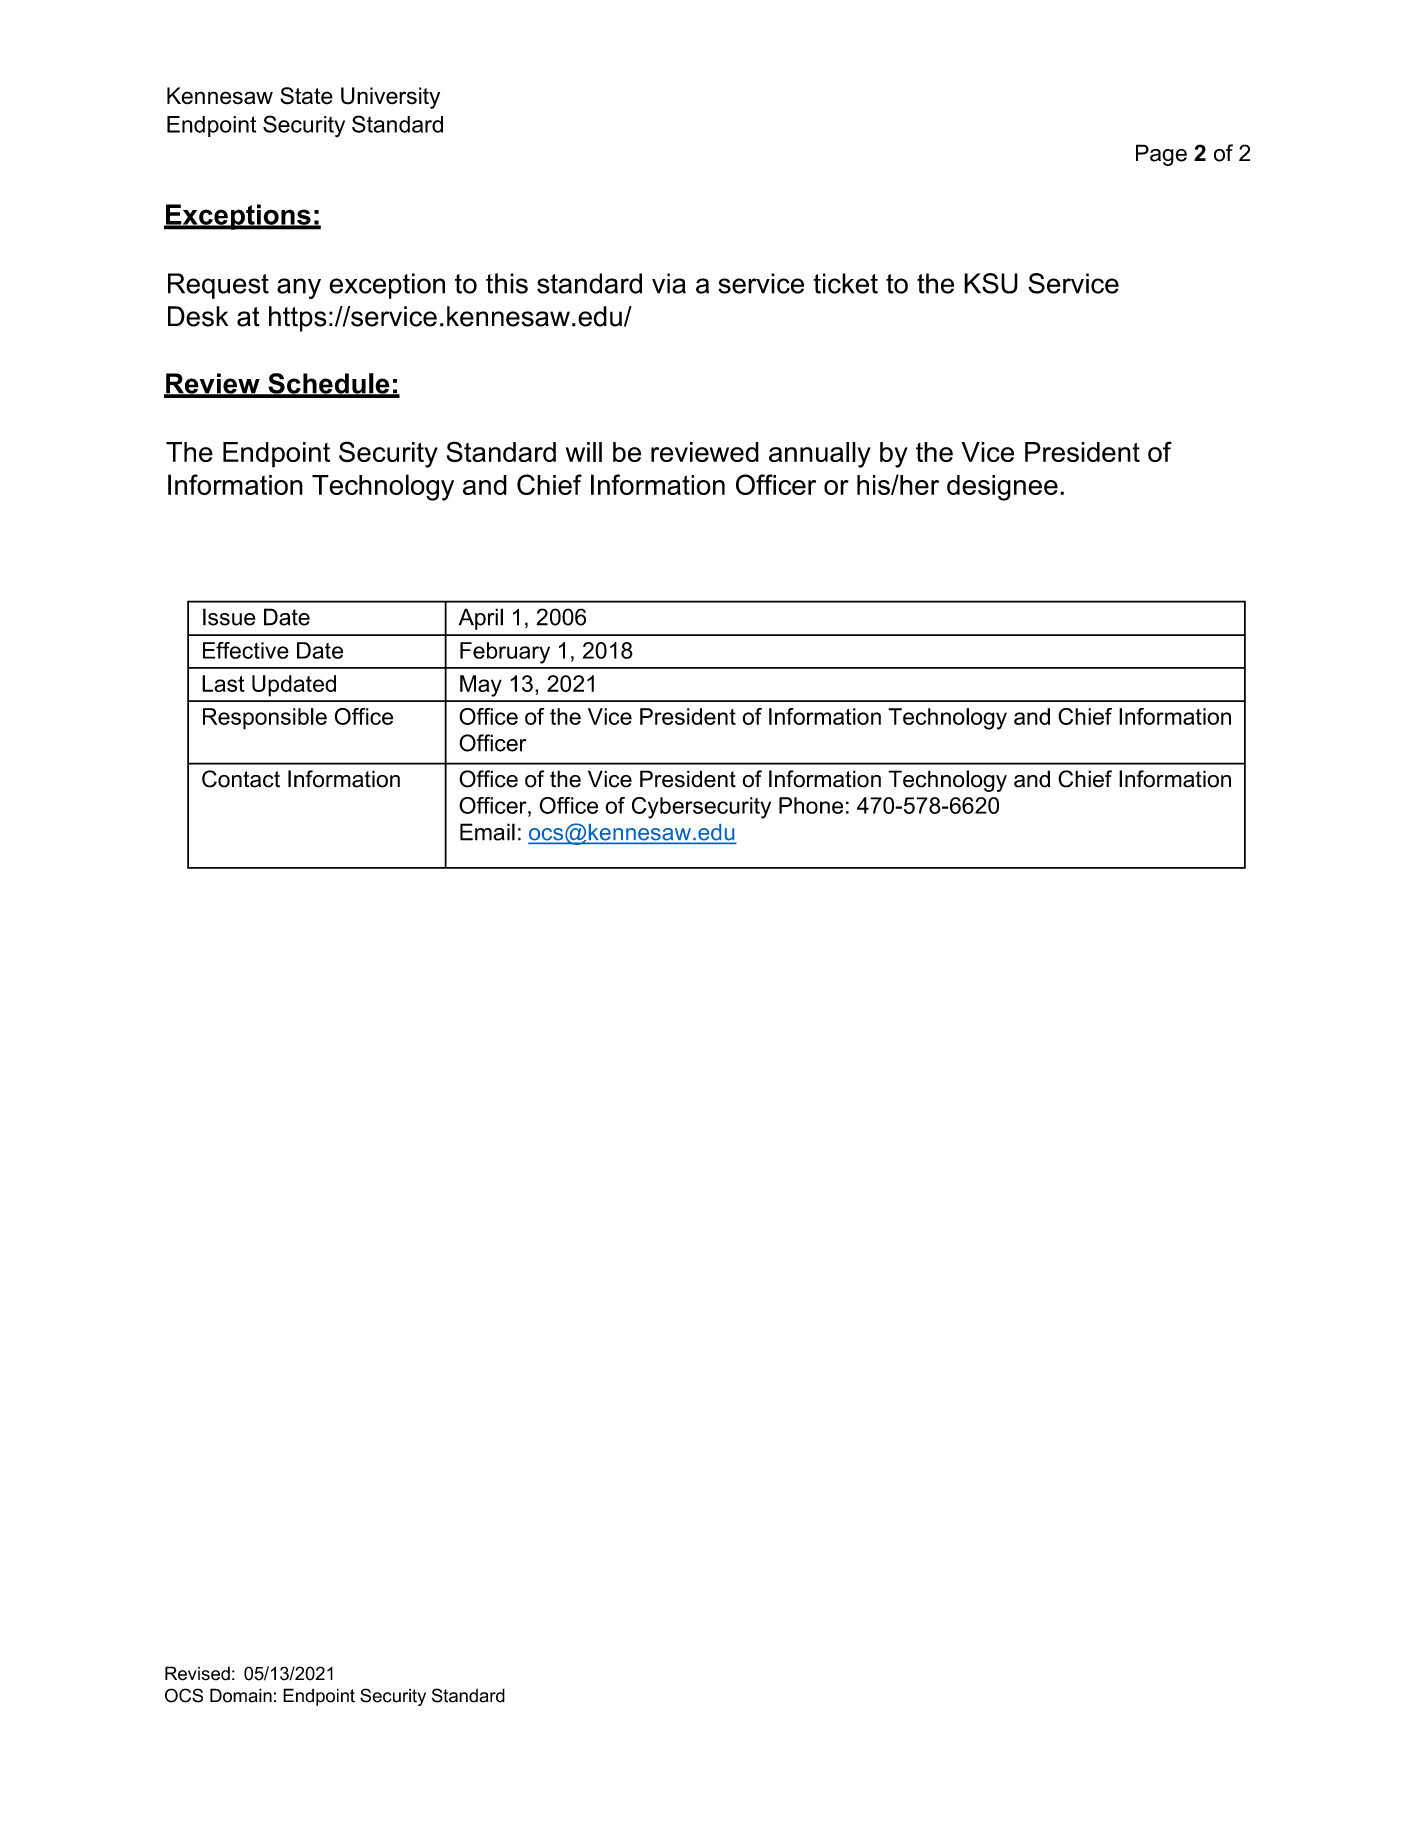  I want to click on State, so click(306, 96).
